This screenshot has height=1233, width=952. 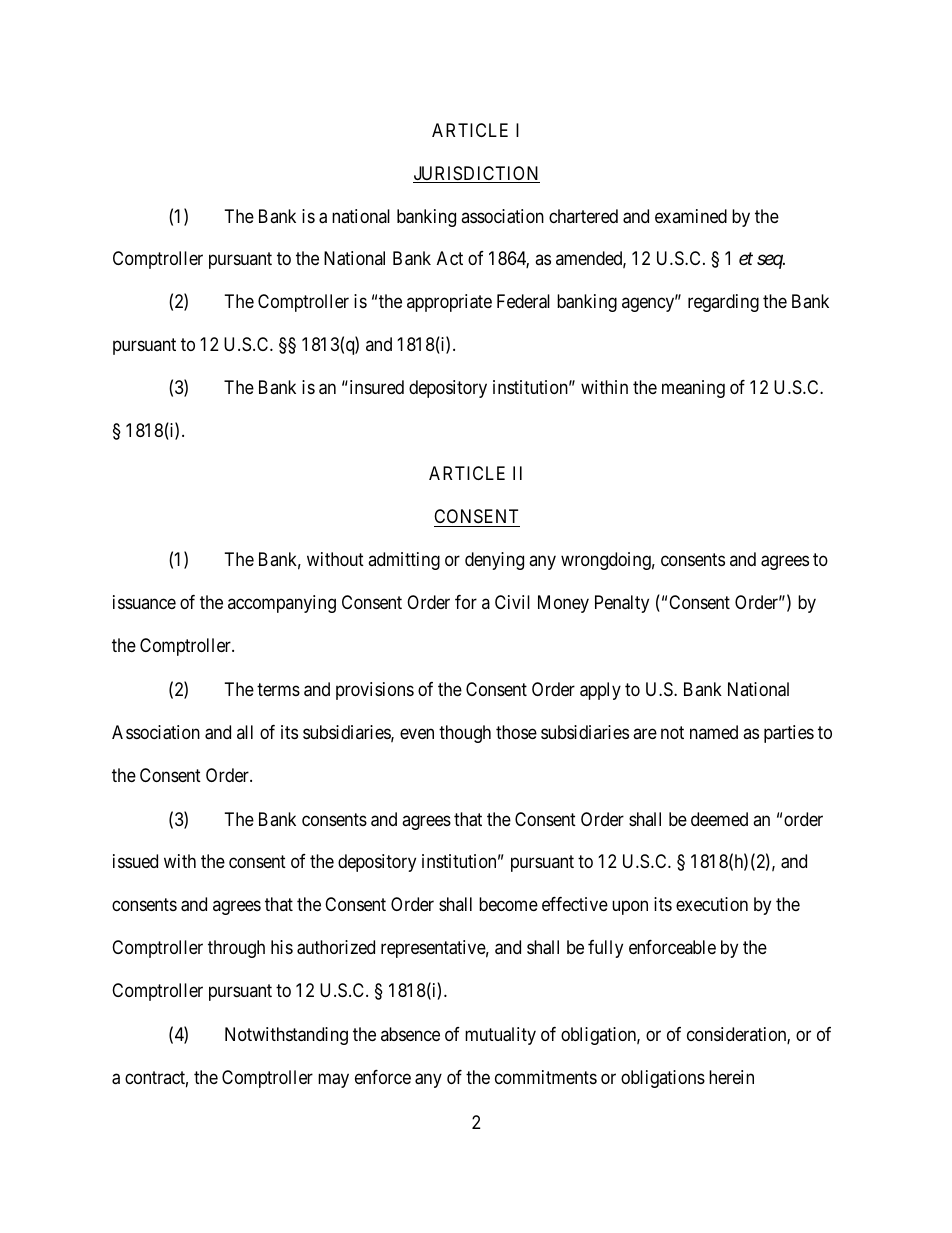 I want to click on Civil, so click(x=512, y=602).
